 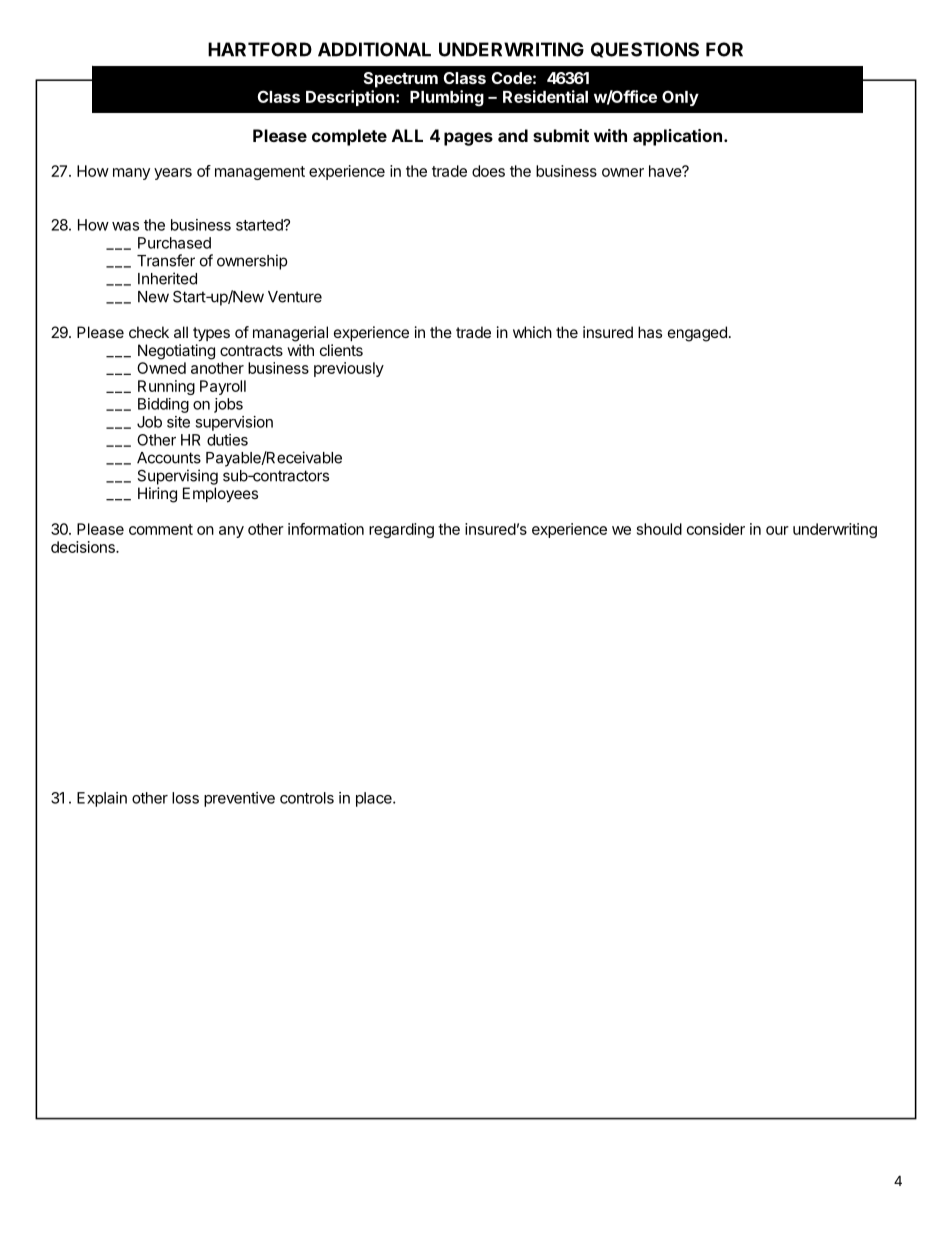 What do you see at coordinates (532, 332) in the document?
I see `which` at bounding box center [532, 332].
